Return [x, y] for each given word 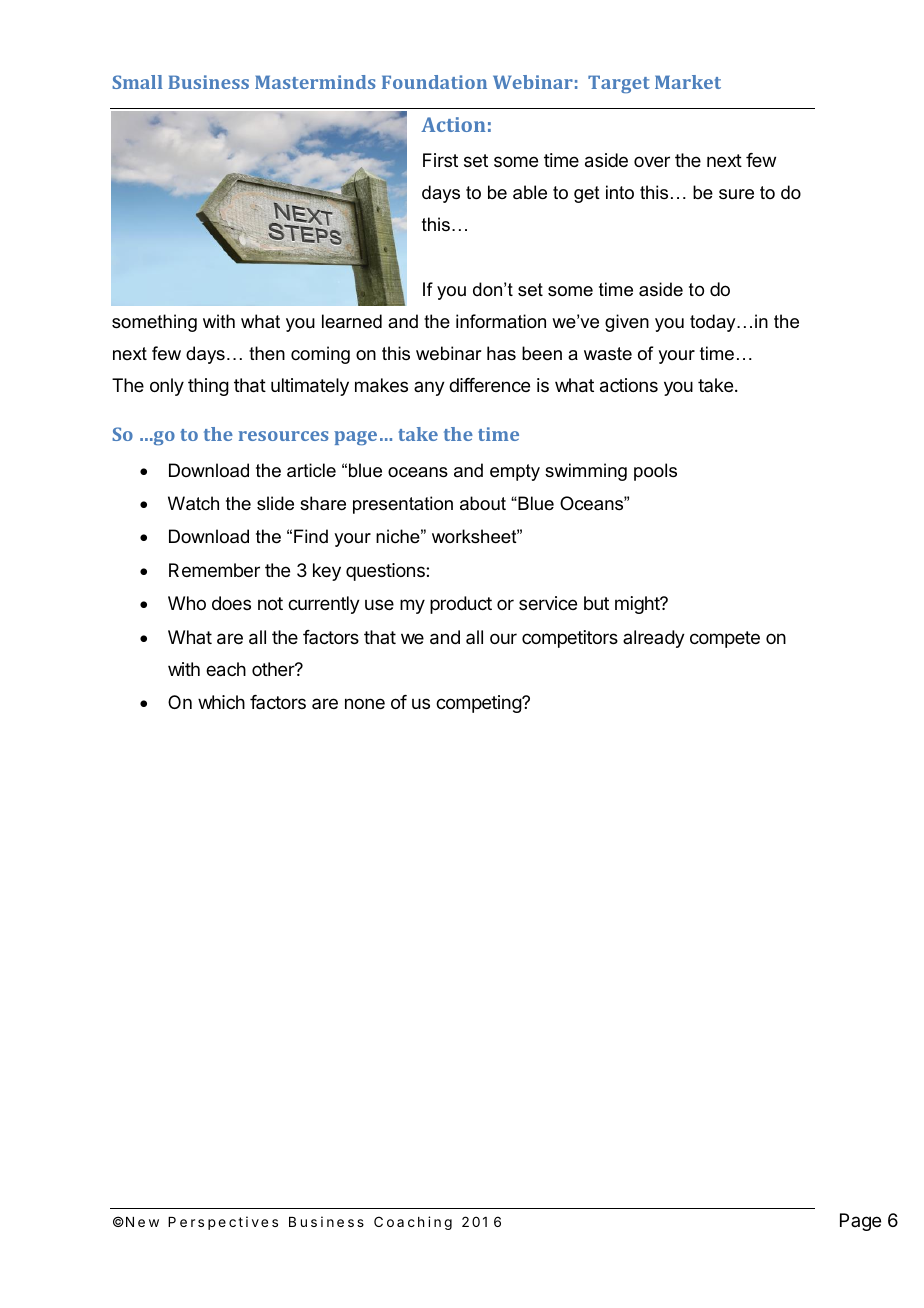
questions [386, 572]
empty [515, 472]
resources [283, 436]
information [501, 321]
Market [688, 82]
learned [352, 321]
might [638, 605]
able [530, 192]
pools [655, 472]
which [221, 702]
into [620, 192]
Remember [214, 570]
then [267, 353]
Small [137, 82]
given [627, 323]
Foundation [434, 82]
